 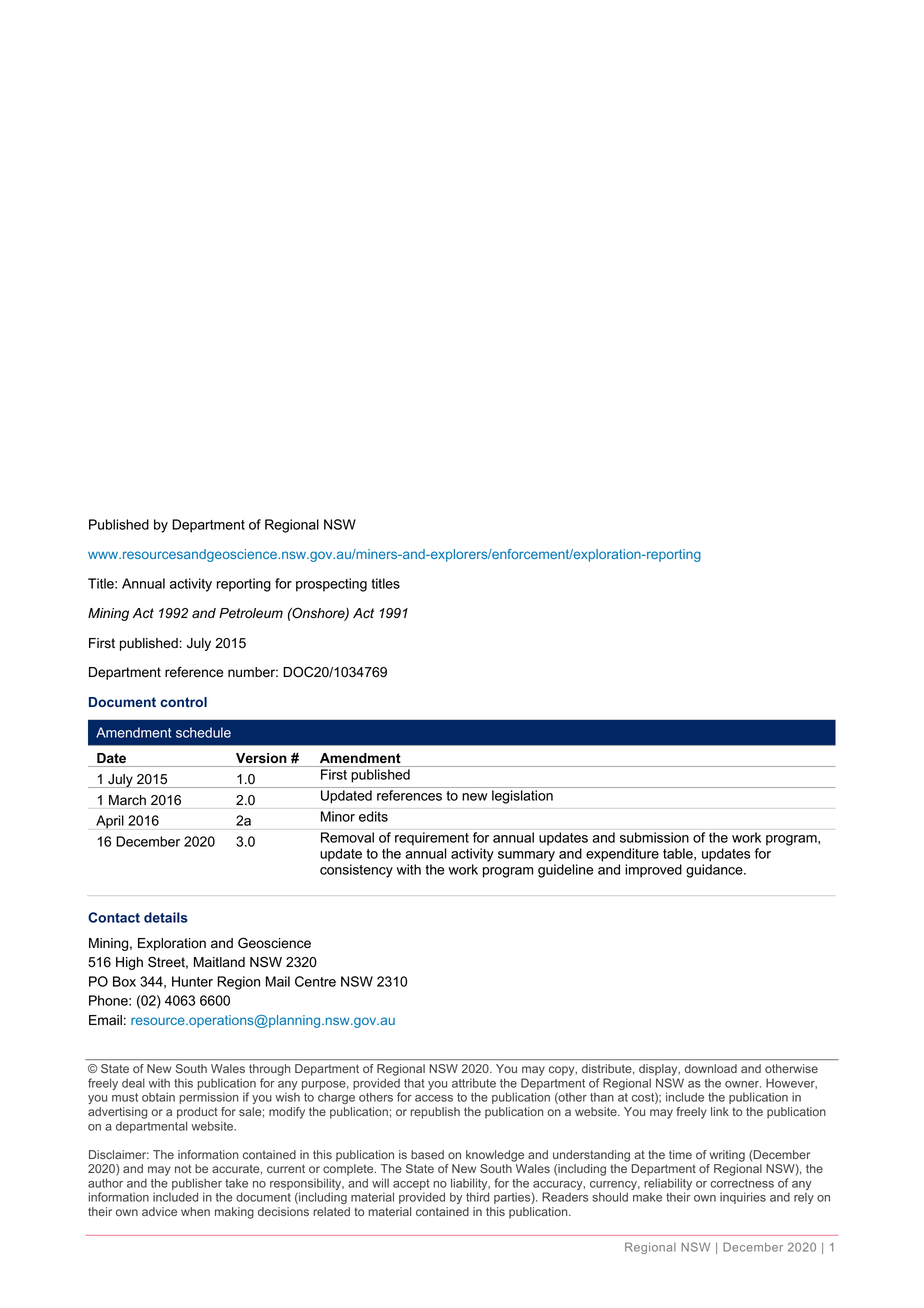 I want to click on details, so click(x=166, y=917).
